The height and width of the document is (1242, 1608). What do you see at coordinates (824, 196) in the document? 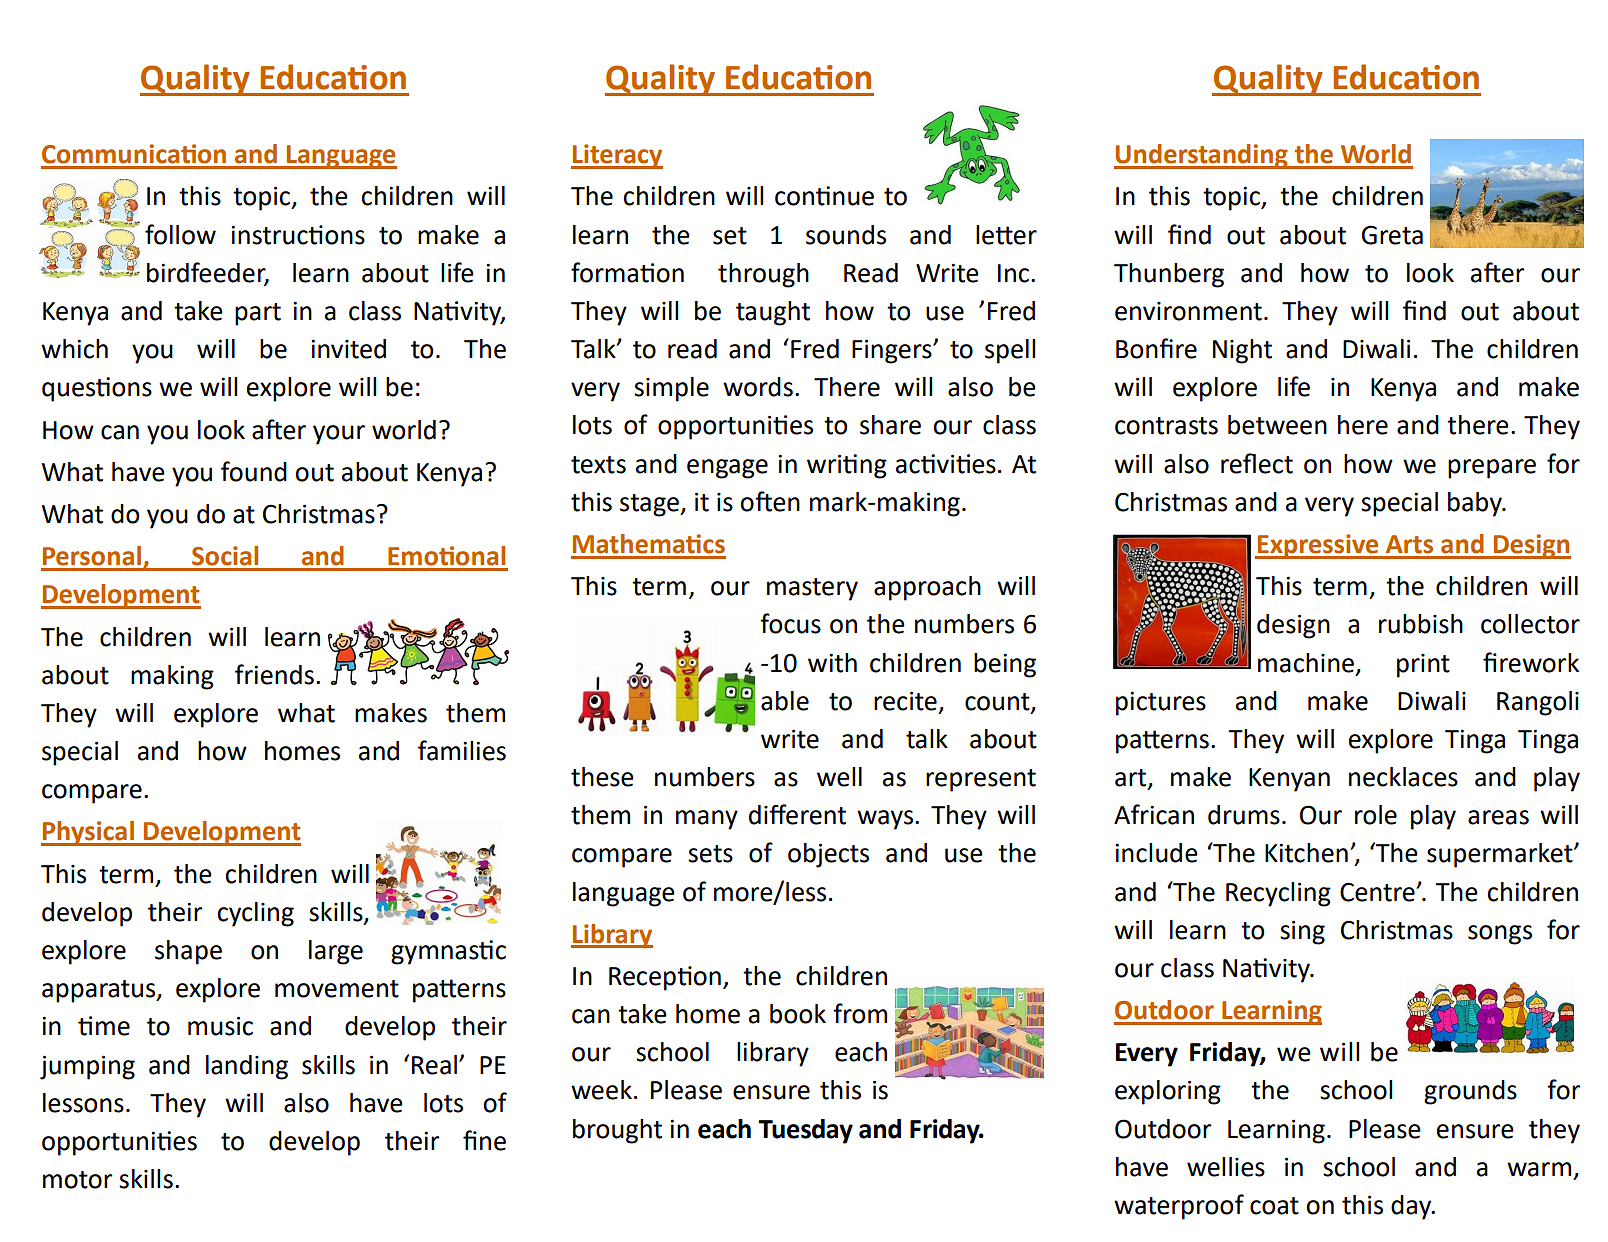
I see `continue` at bounding box center [824, 196].
